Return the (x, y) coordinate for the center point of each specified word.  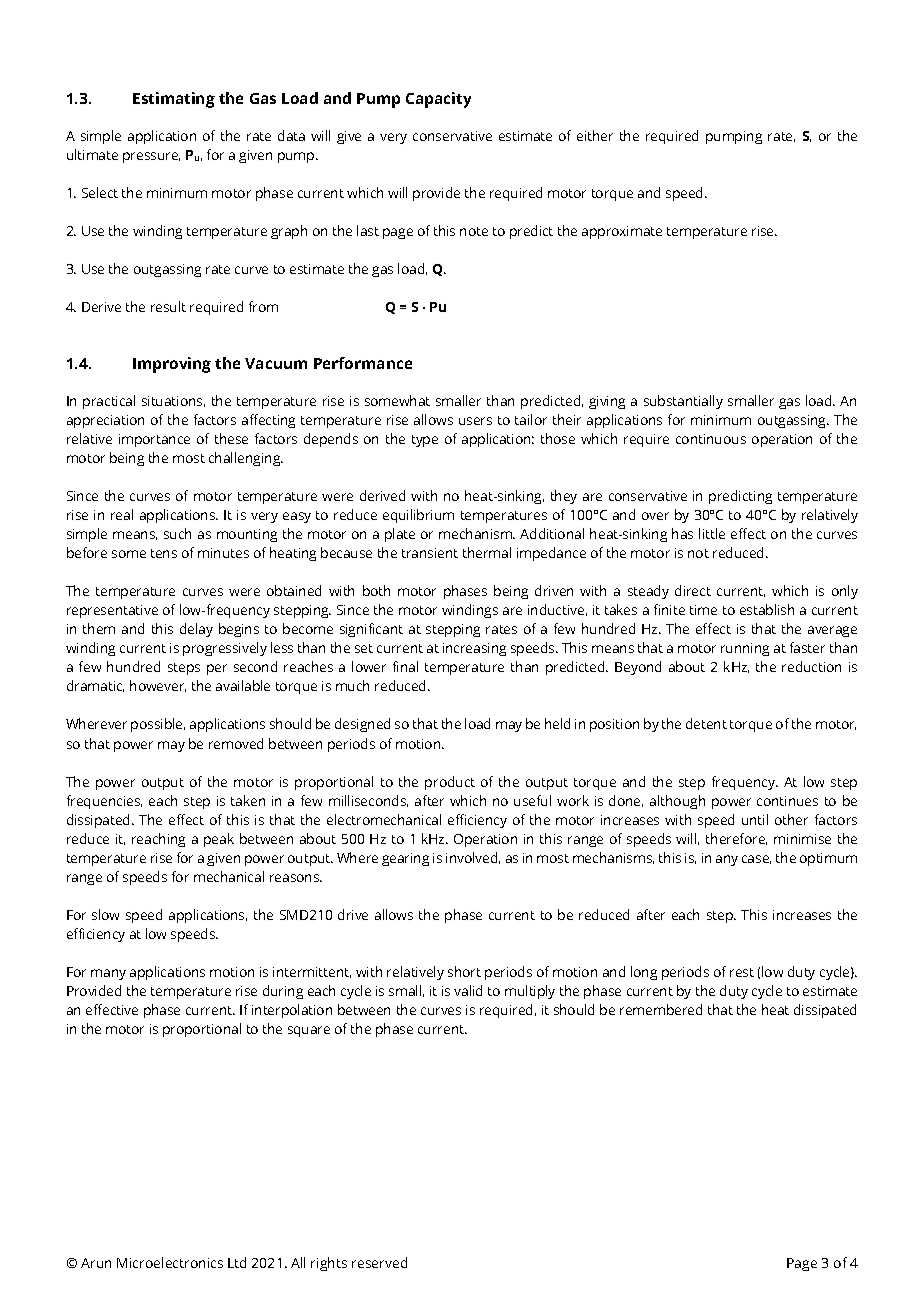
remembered (661, 1009)
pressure (151, 157)
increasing (474, 649)
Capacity (438, 100)
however (158, 686)
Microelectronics (170, 1262)
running (745, 649)
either (595, 135)
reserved (379, 1262)
